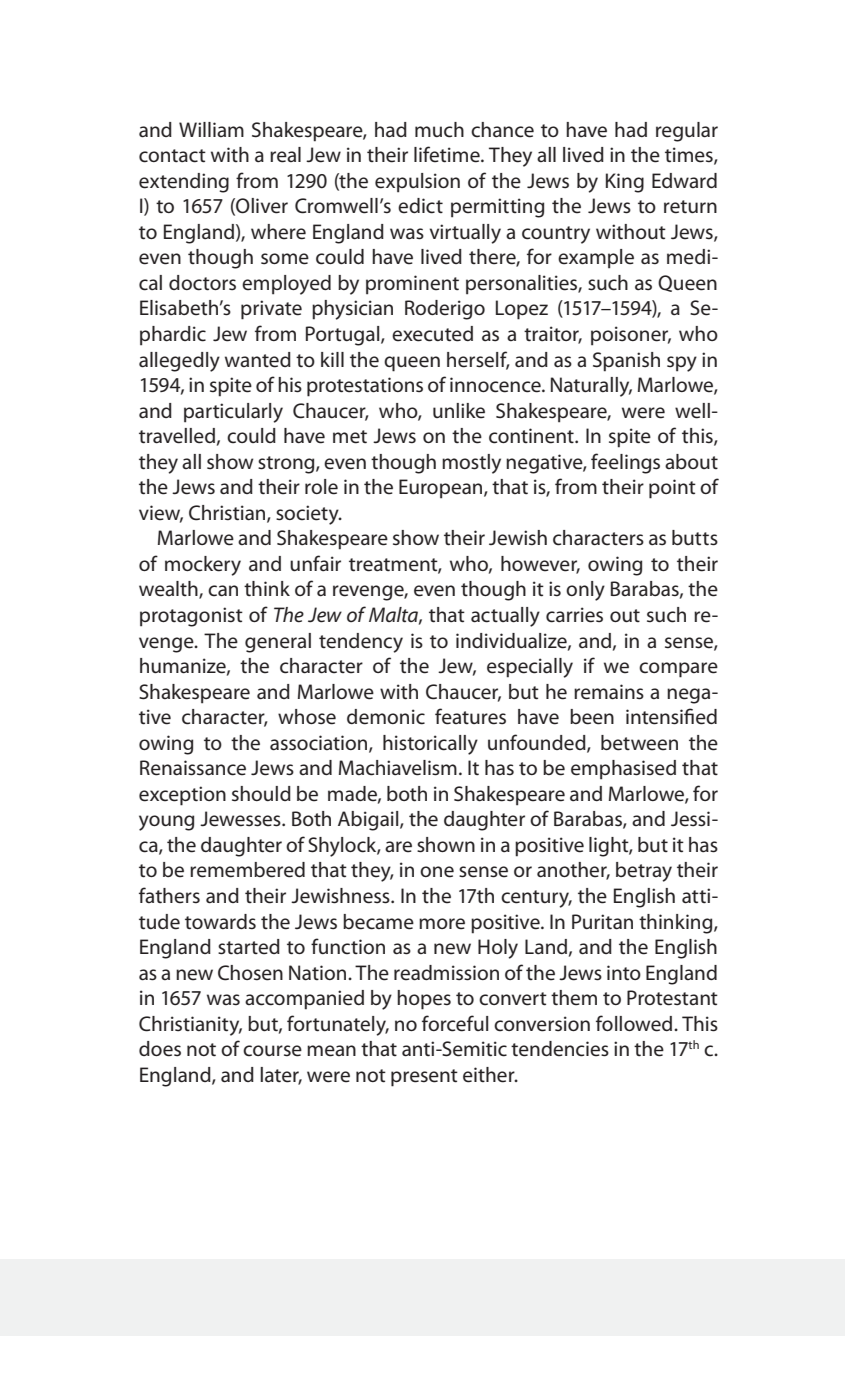 This image has height=1400, width=845. Describe the element at coordinates (211, 129) in the image. I see `William` at that location.
